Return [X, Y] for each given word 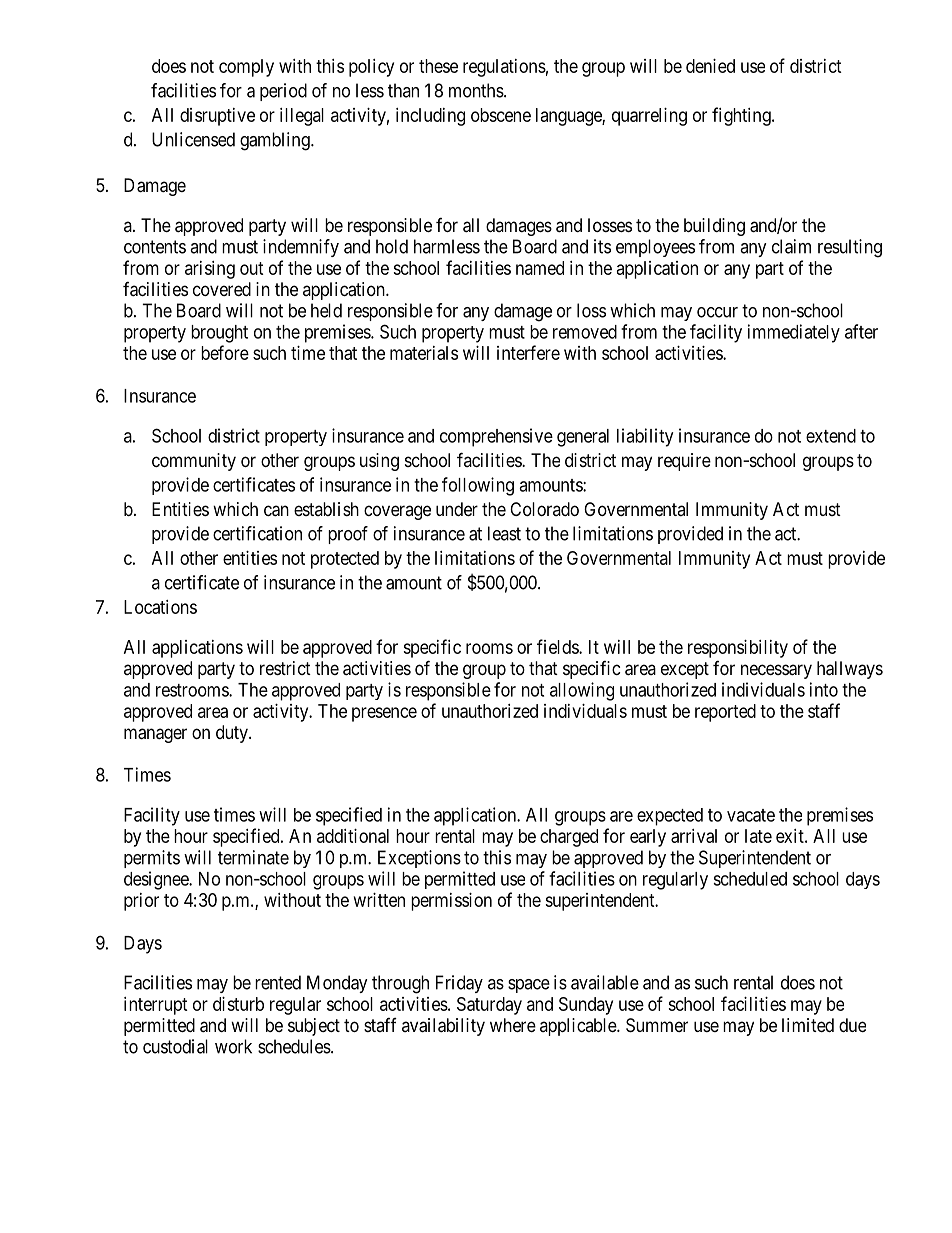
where [513, 1025]
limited [808, 1025]
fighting [742, 116]
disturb [238, 1004]
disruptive [217, 117]
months [477, 90]
